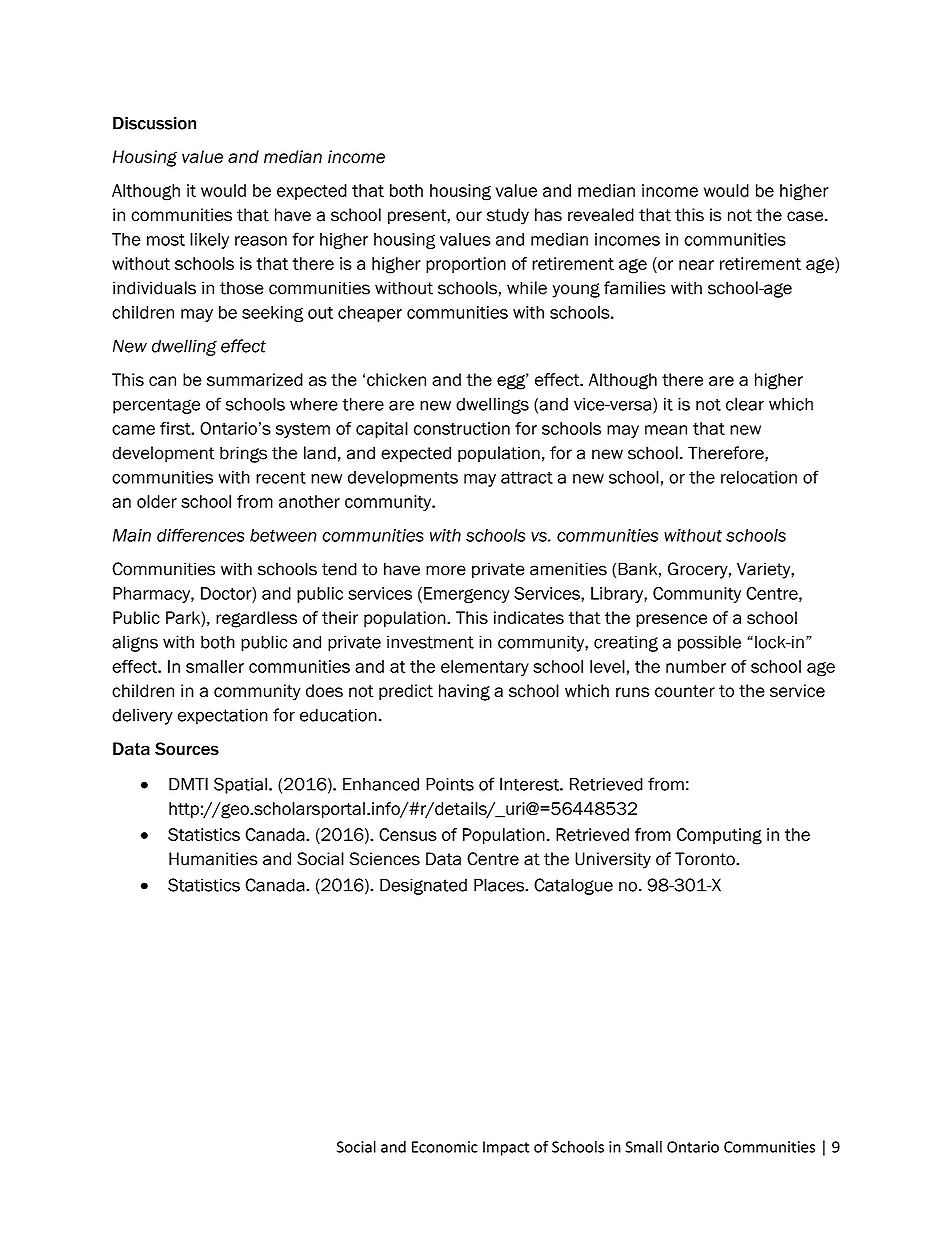 Image resolution: width=952 pixels, height=1233 pixels. Describe the element at coordinates (573, 886) in the page. I see `Catalogue` at that location.
